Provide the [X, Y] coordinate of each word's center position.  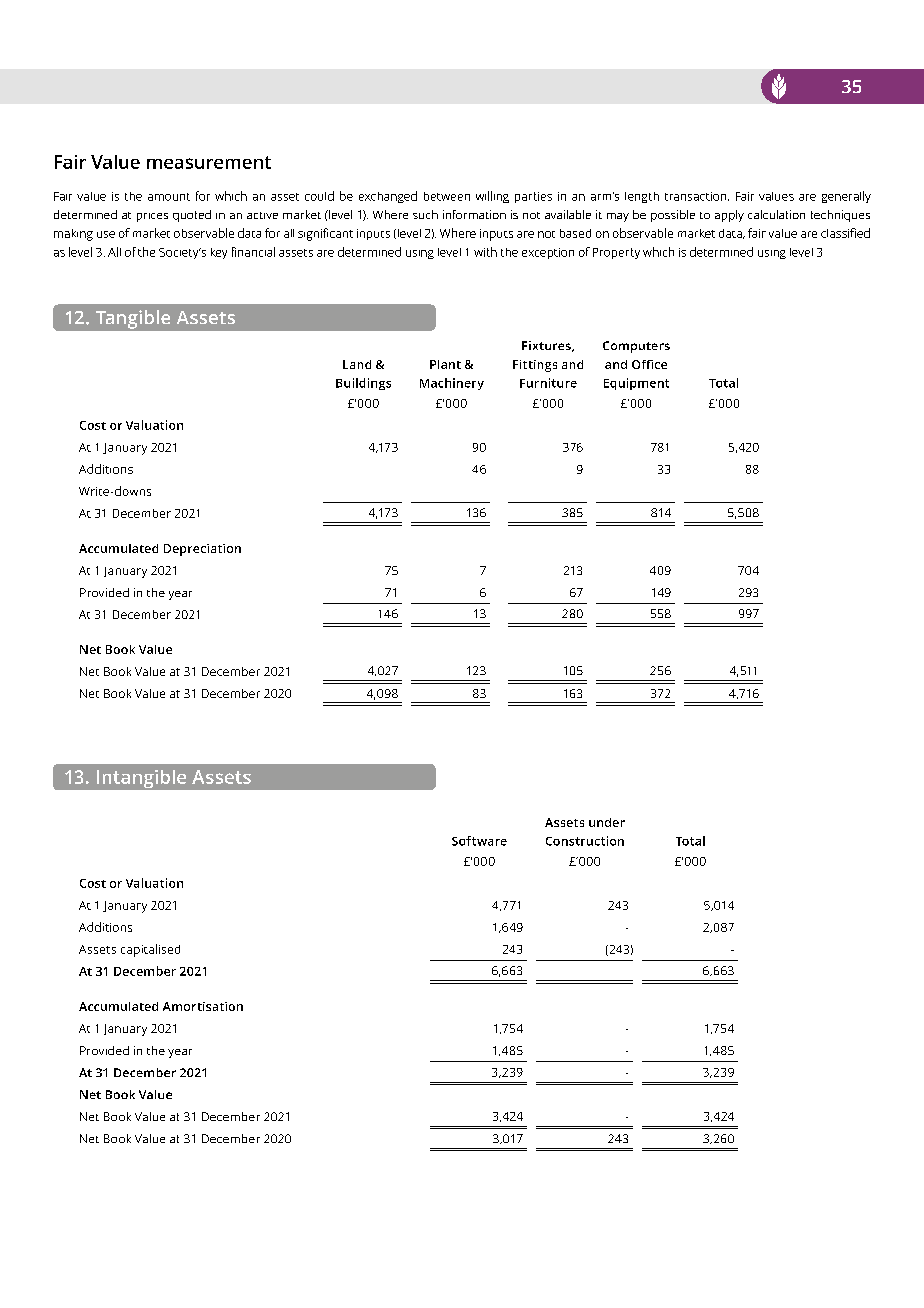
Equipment [636, 384]
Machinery [452, 384]
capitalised [150, 950]
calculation [776, 214]
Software [479, 841]
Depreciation [202, 550]
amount [169, 197]
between [447, 196]
